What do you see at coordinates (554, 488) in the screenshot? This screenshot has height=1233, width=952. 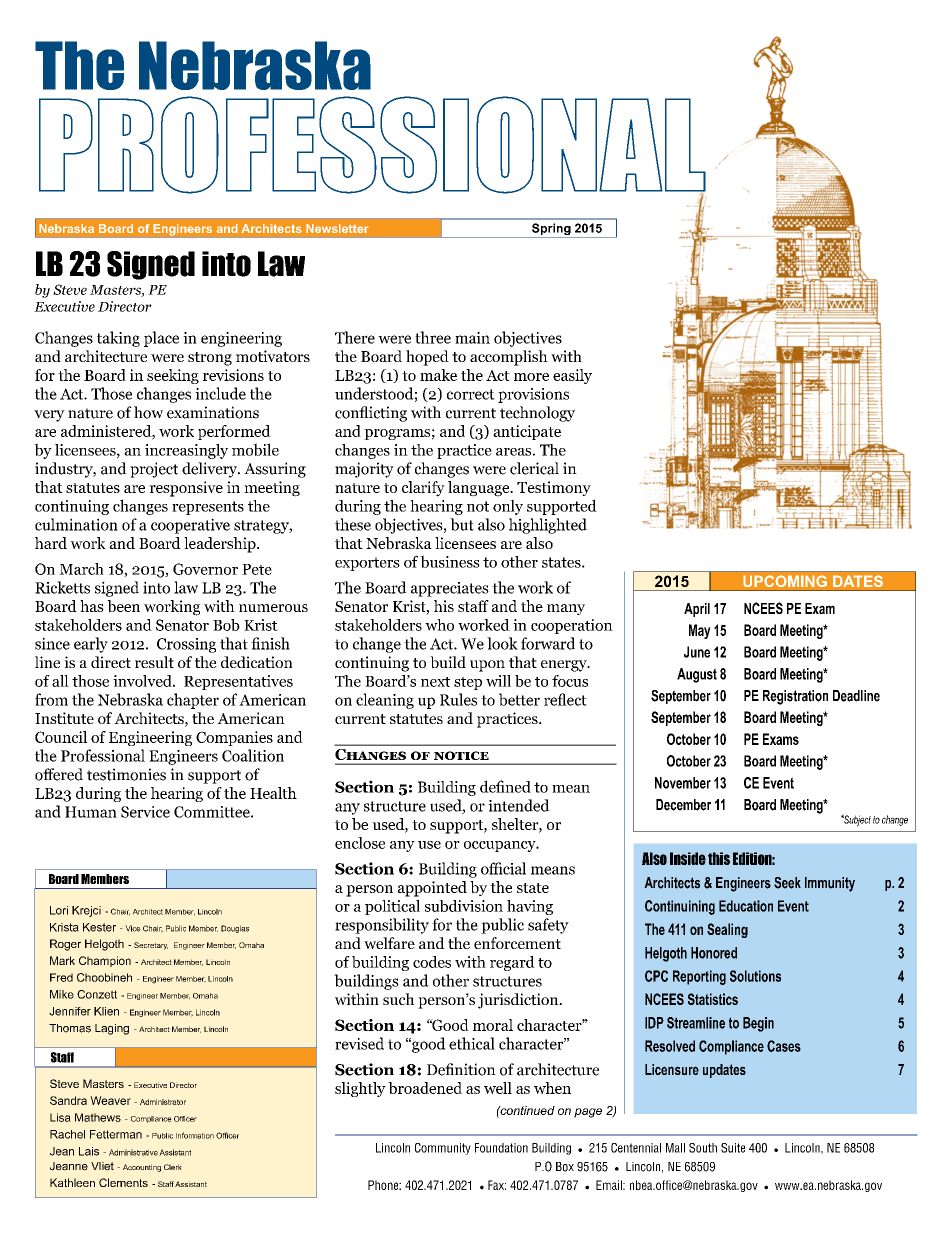 I see `Testimony` at bounding box center [554, 488].
